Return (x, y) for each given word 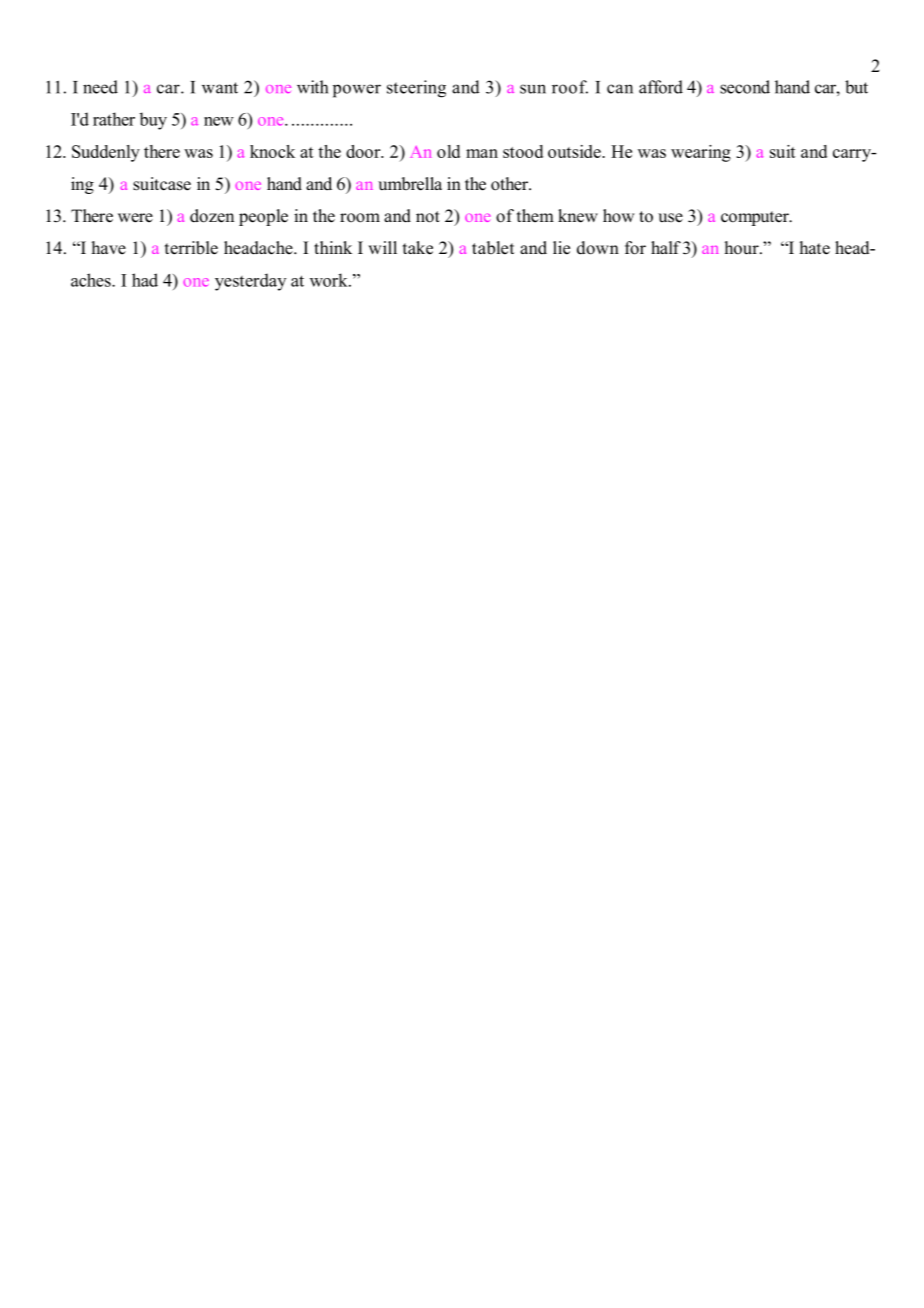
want (220, 88)
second (745, 87)
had (145, 280)
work (330, 280)
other (510, 184)
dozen (212, 216)
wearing (701, 153)
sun (533, 89)
